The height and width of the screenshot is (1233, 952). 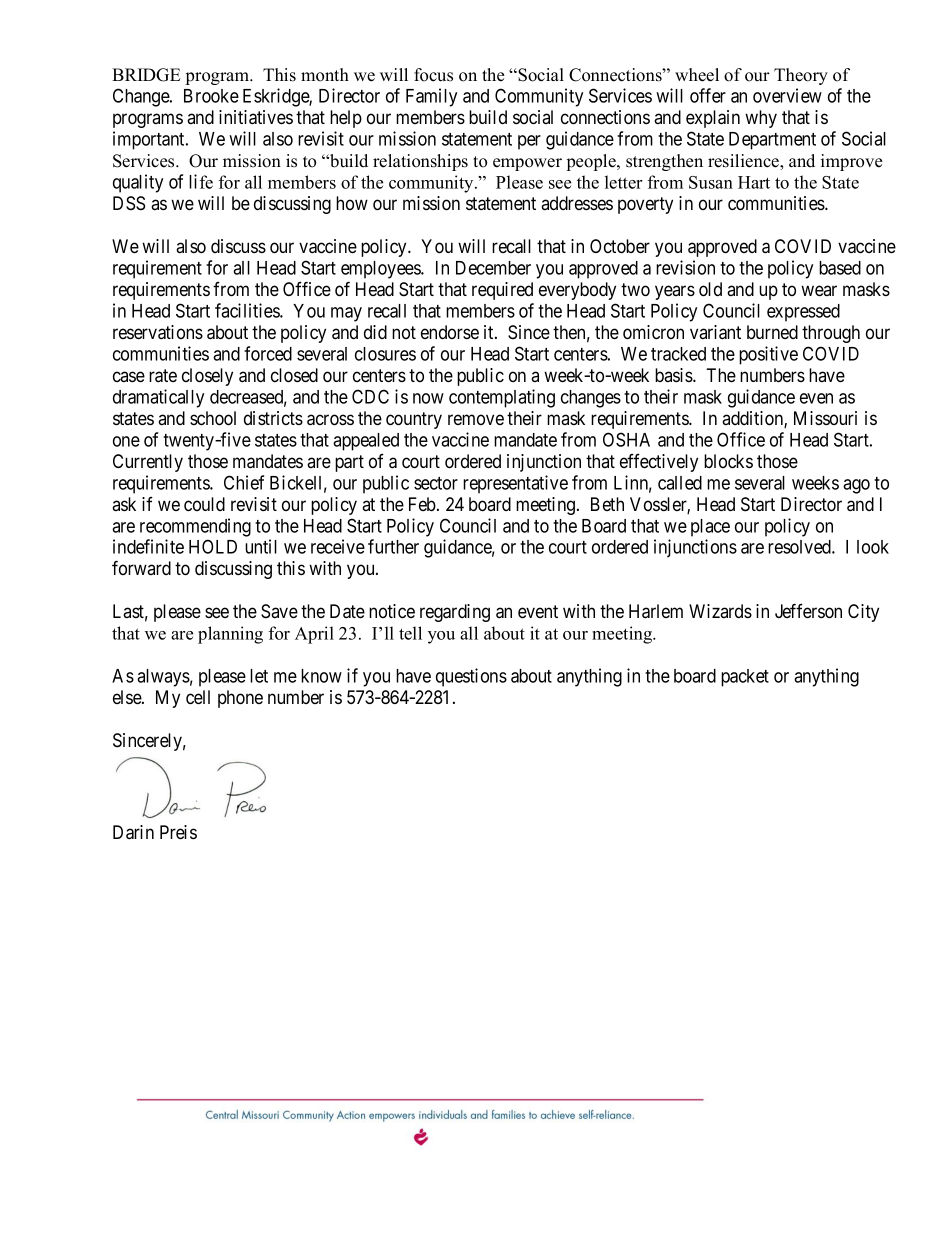 What do you see at coordinates (211, 96) in the screenshot?
I see `Brooke` at bounding box center [211, 96].
